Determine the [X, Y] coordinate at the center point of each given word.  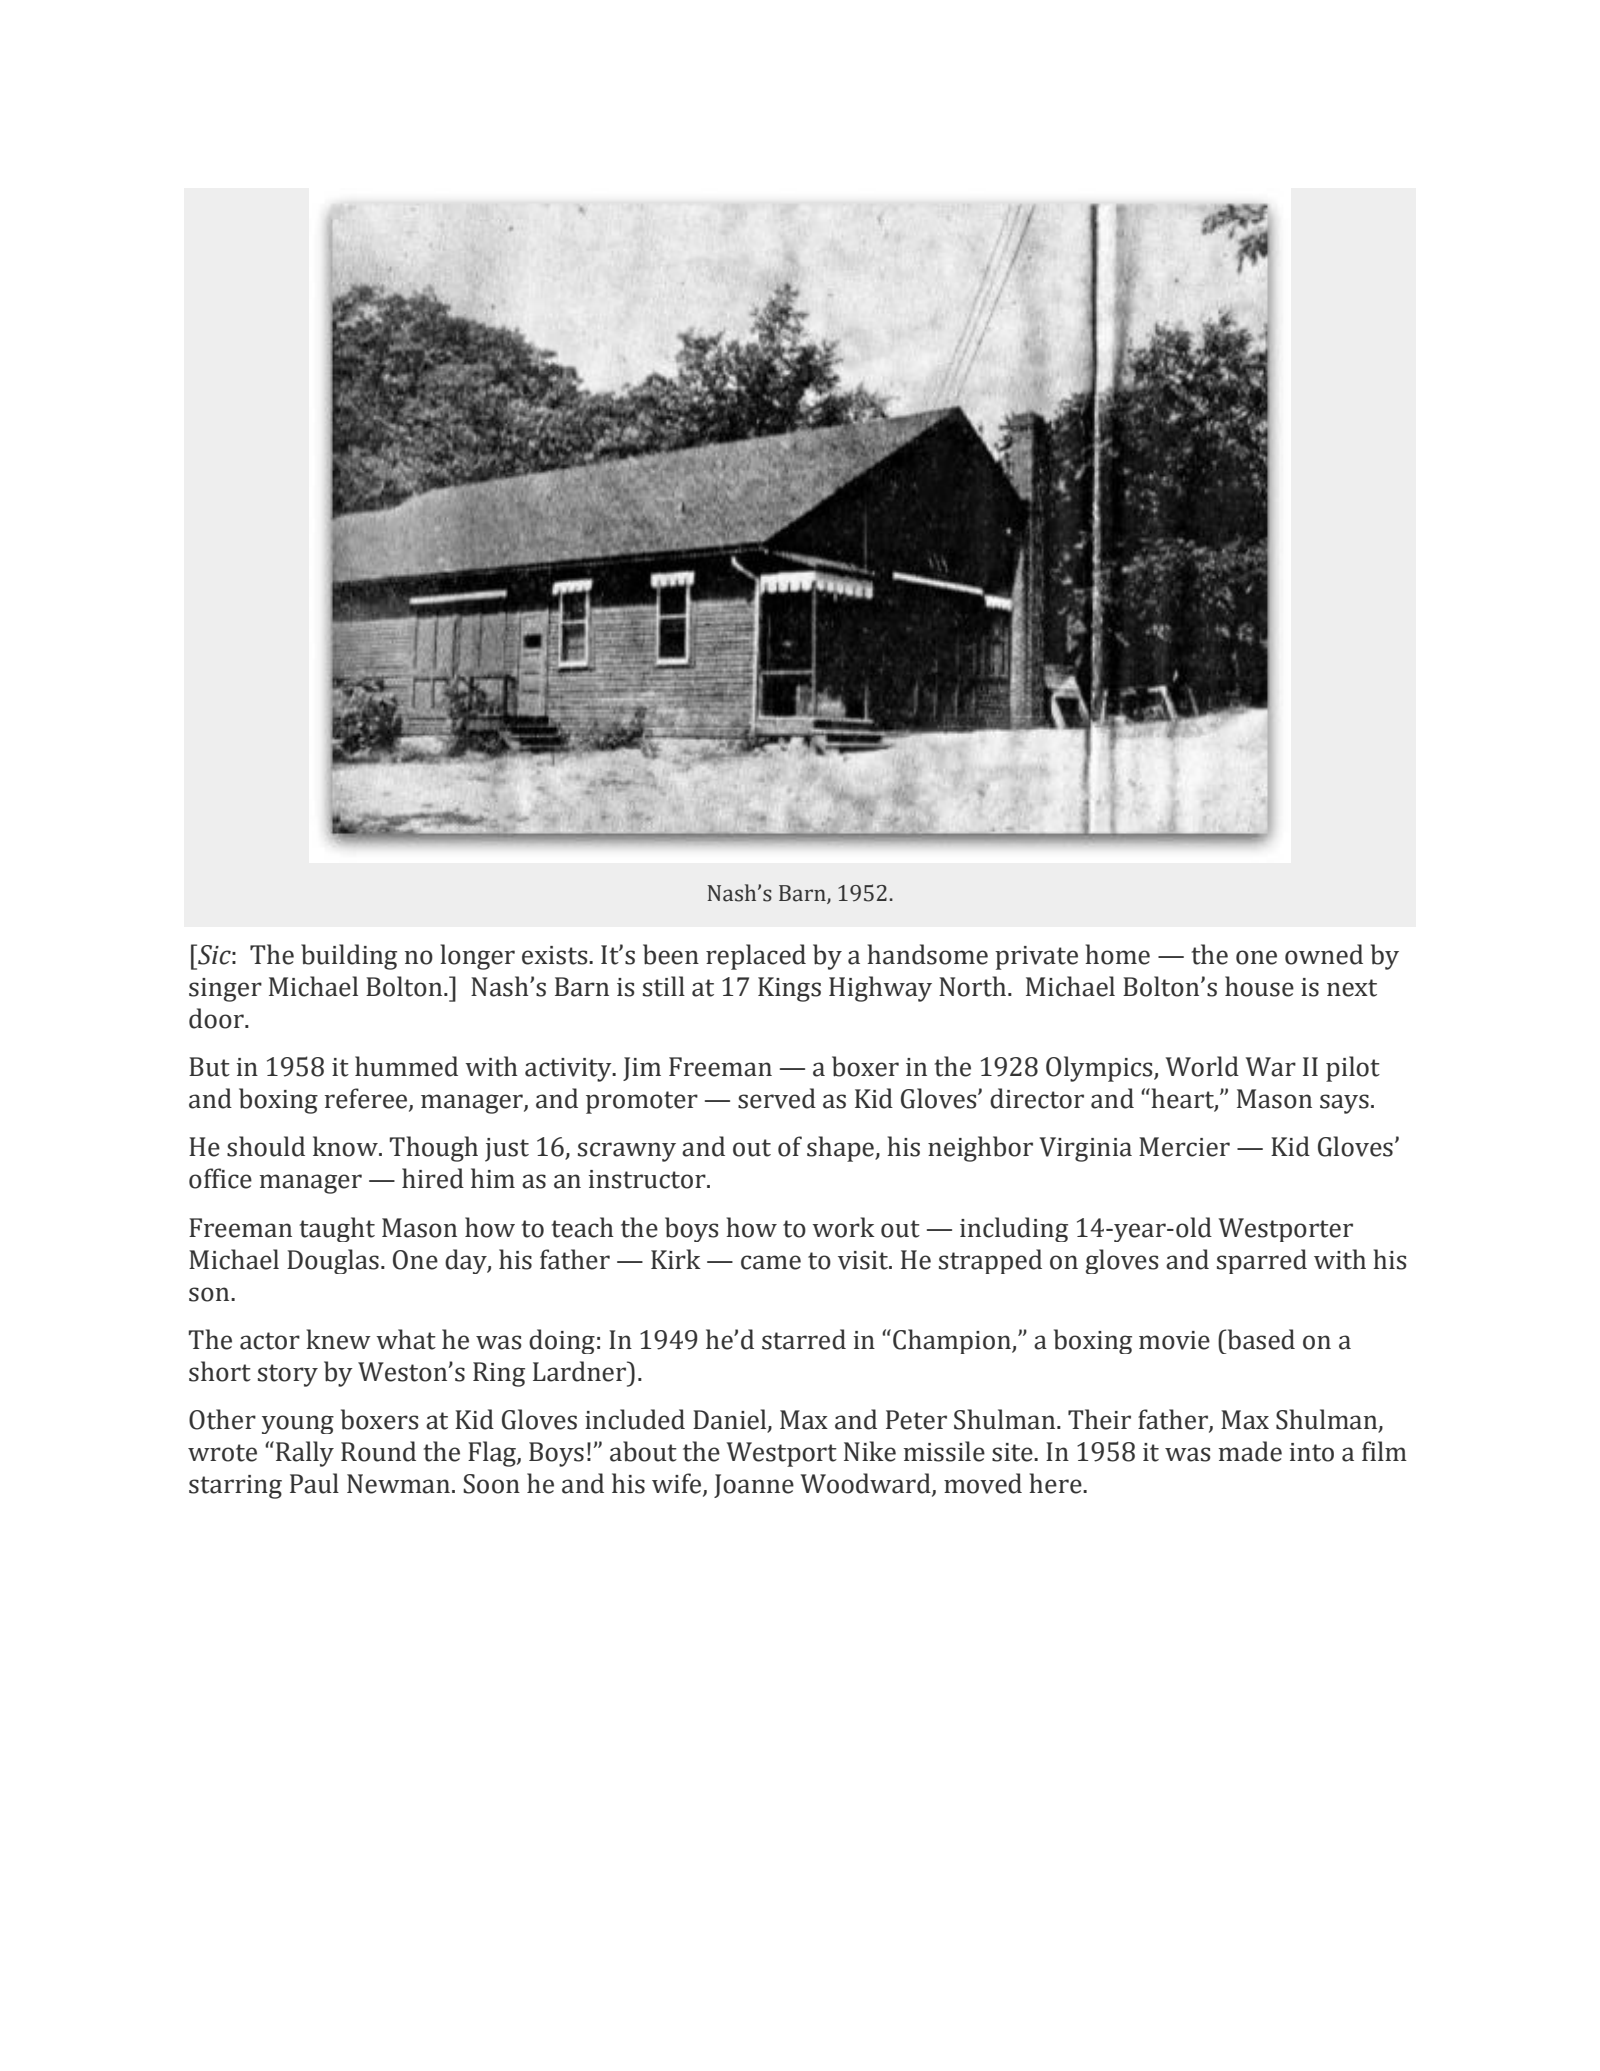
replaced [756, 957]
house [1259, 986]
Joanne [754, 1486]
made [1250, 1451]
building [349, 957]
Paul [314, 1483]
